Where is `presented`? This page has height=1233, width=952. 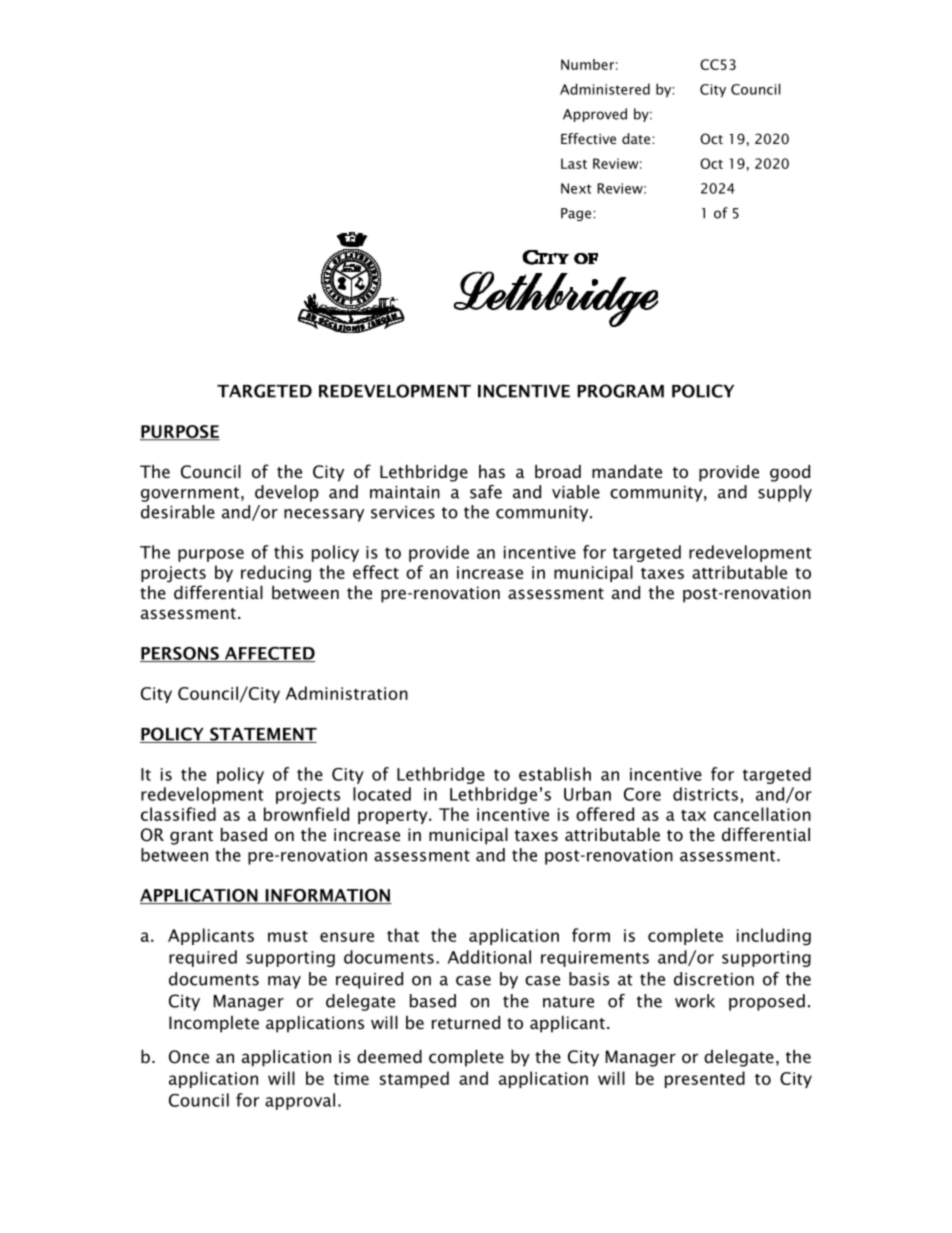
presented is located at coordinates (705, 1079).
